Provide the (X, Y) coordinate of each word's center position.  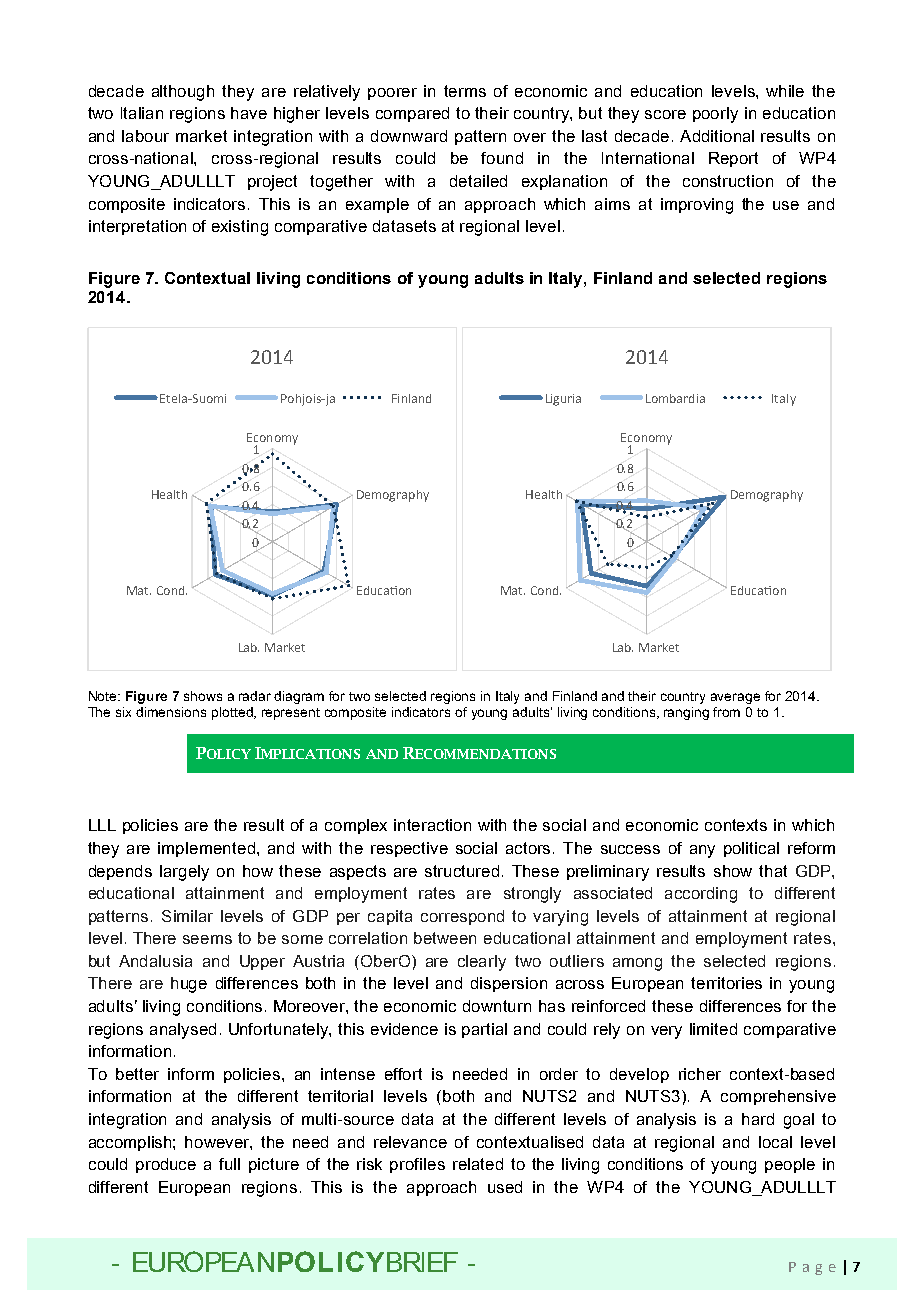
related (478, 1164)
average (735, 698)
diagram (299, 697)
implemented (206, 849)
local (775, 1142)
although (183, 93)
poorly (715, 115)
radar (255, 696)
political (751, 849)
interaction (432, 825)
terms (465, 91)
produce (166, 1165)
